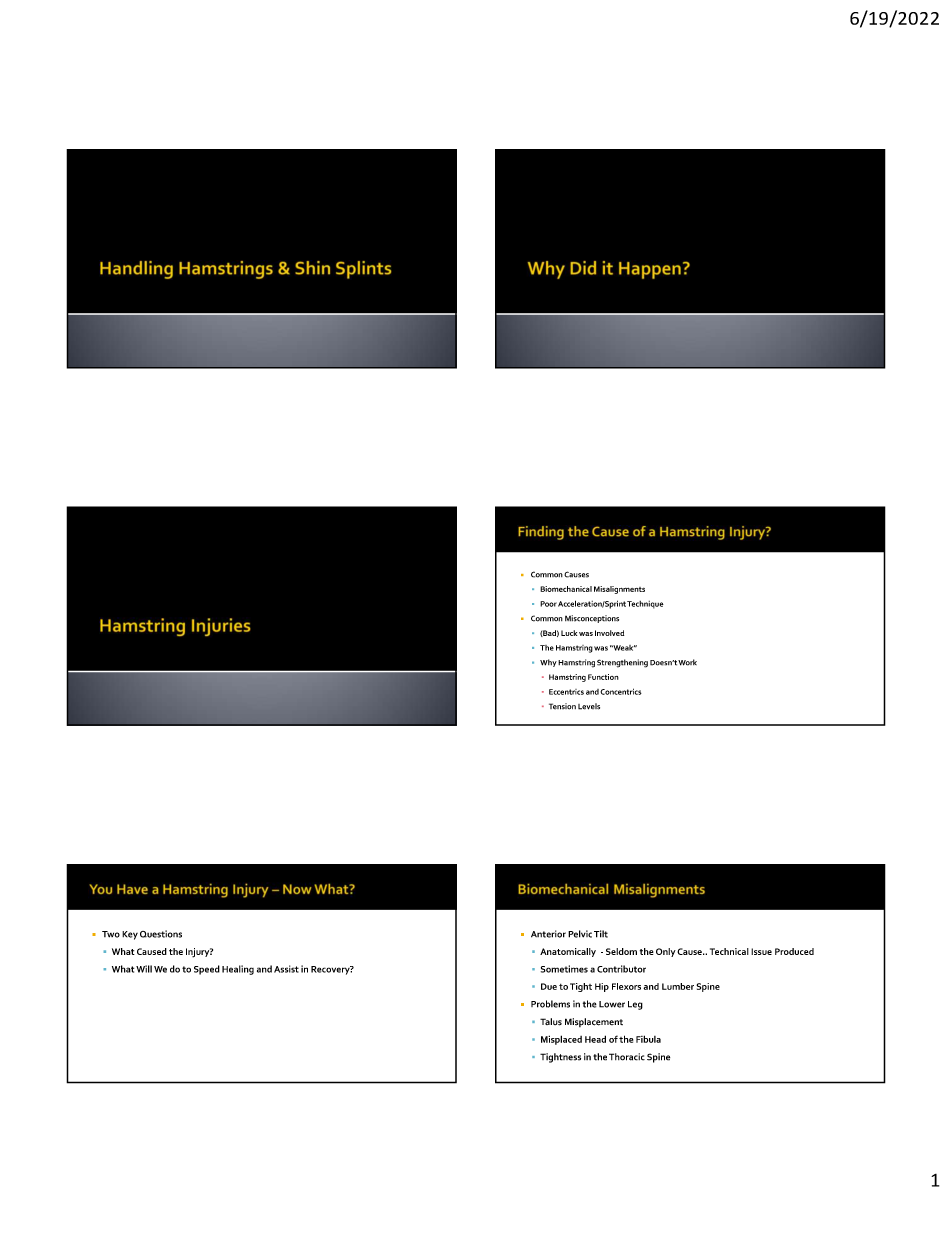  Describe the element at coordinates (207, 970) in the screenshot. I see `Speed` at that location.
